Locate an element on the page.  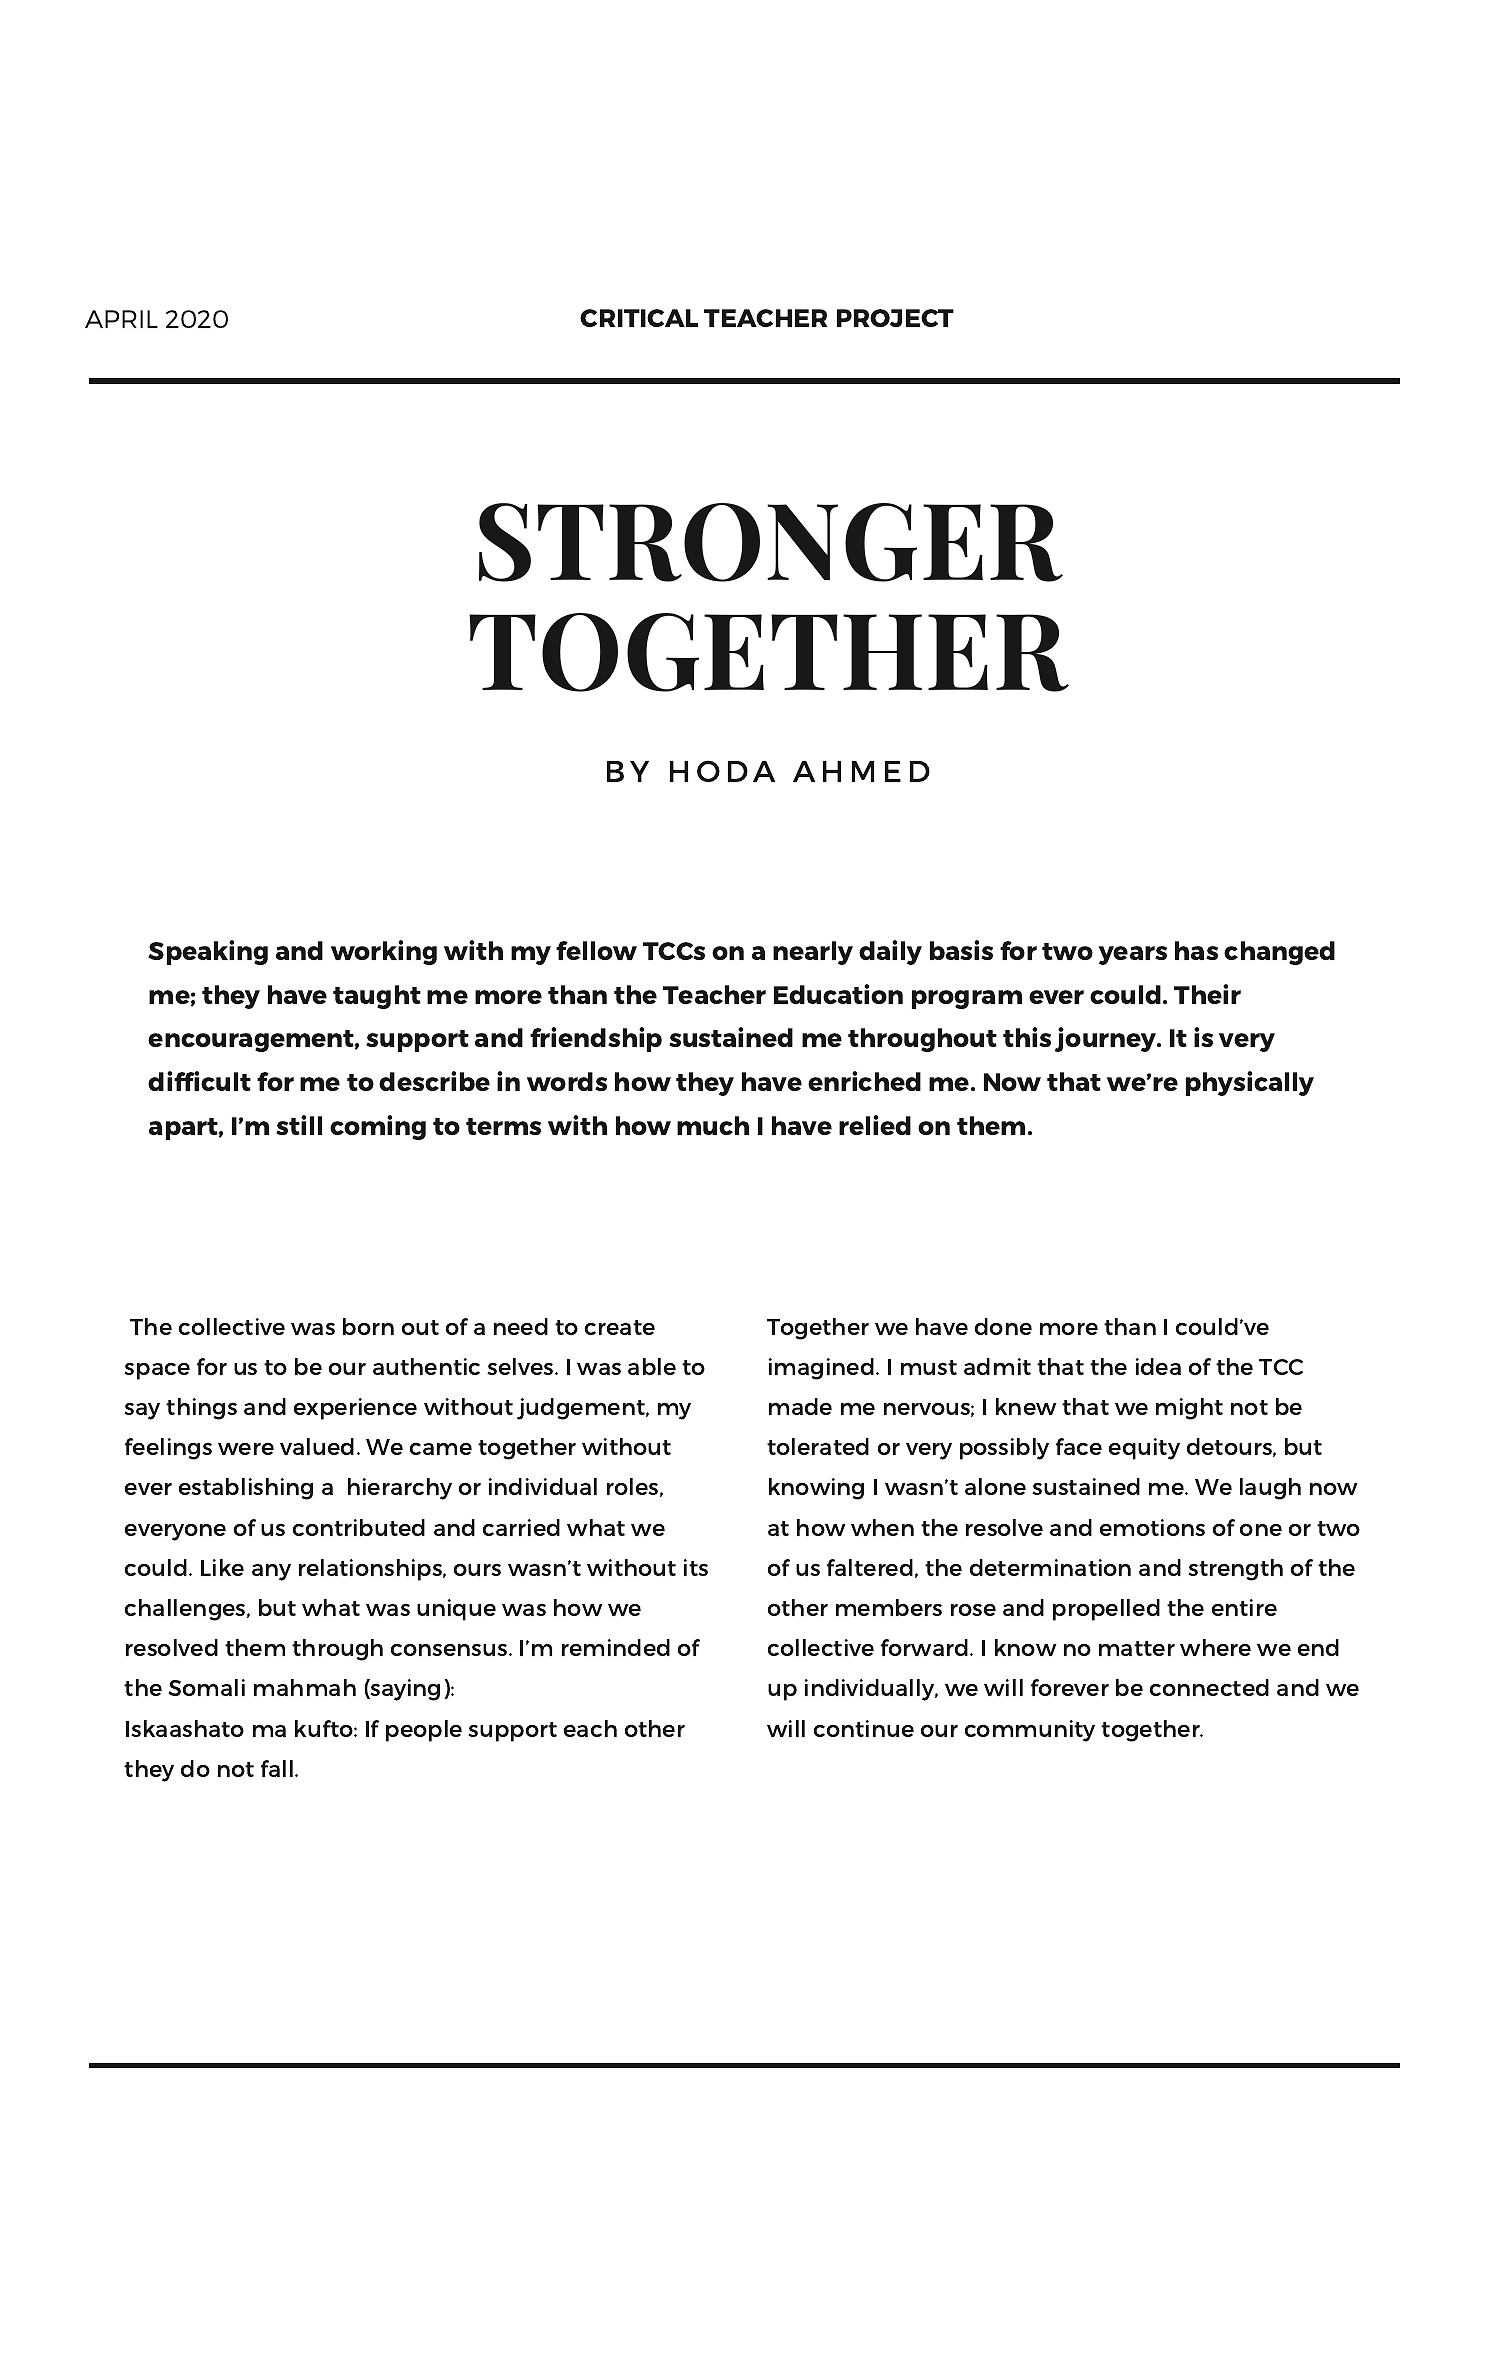
journey is located at coordinates (1107, 1039).
